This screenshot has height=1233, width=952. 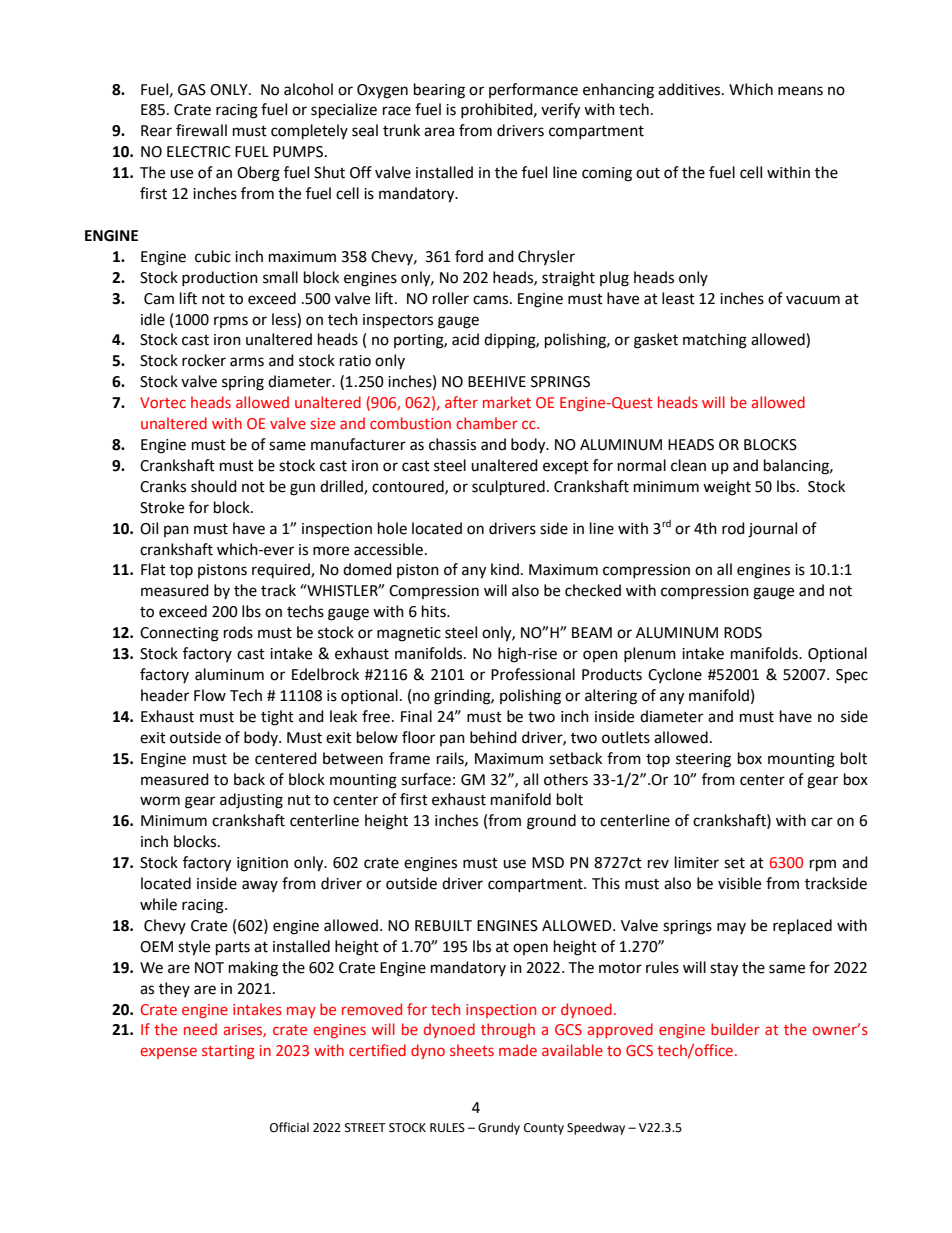 I want to click on firewall, so click(x=201, y=130).
